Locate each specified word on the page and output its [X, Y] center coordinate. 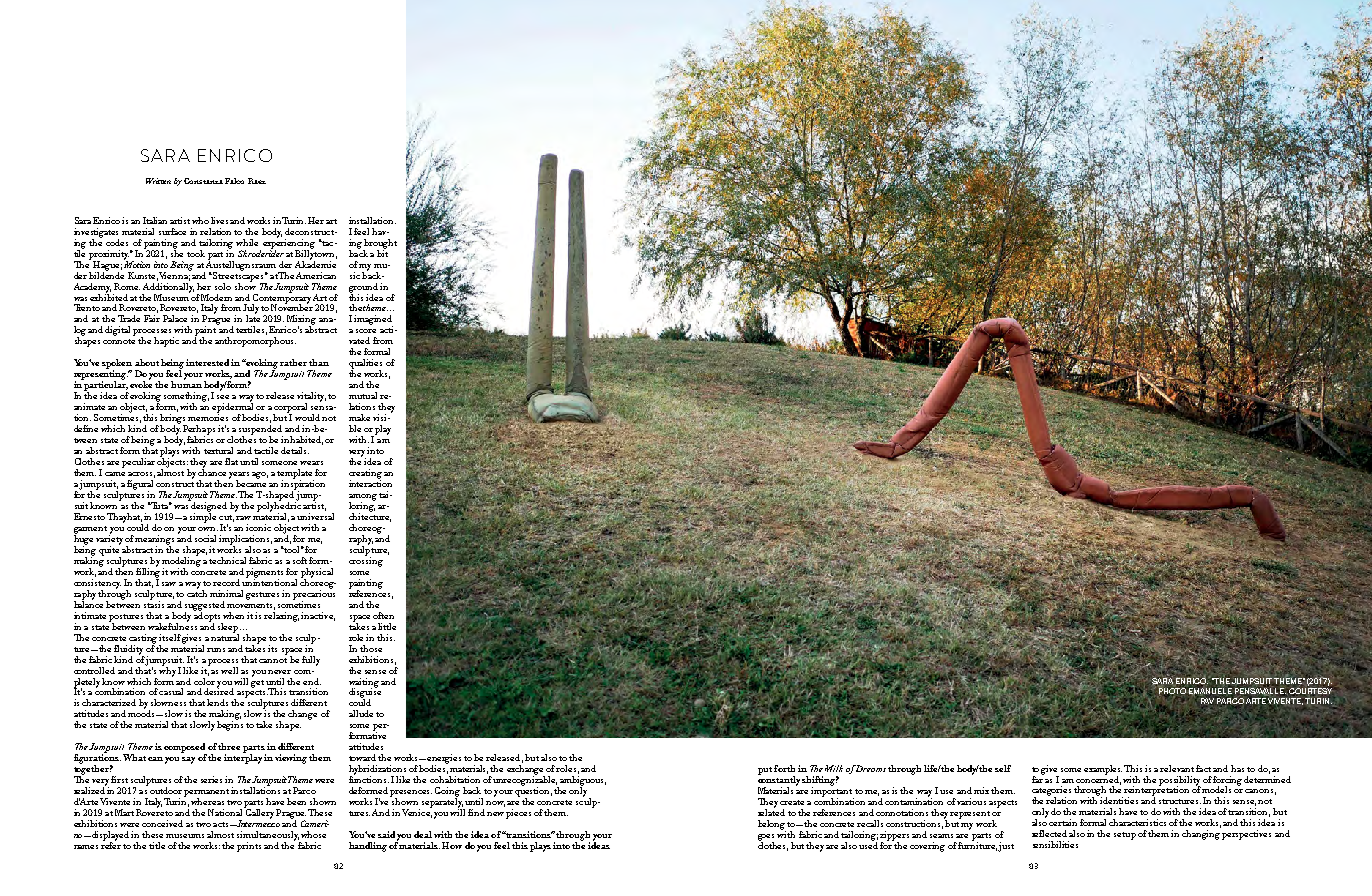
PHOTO [1172, 691]
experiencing [289, 244]
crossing [366, 561]
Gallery [259, 813]
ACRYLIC [1247, 47]
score [366, 331]
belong [772, 826]
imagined [373, 321]
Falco [234, 181]
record [226, 582]
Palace [175, 318]
